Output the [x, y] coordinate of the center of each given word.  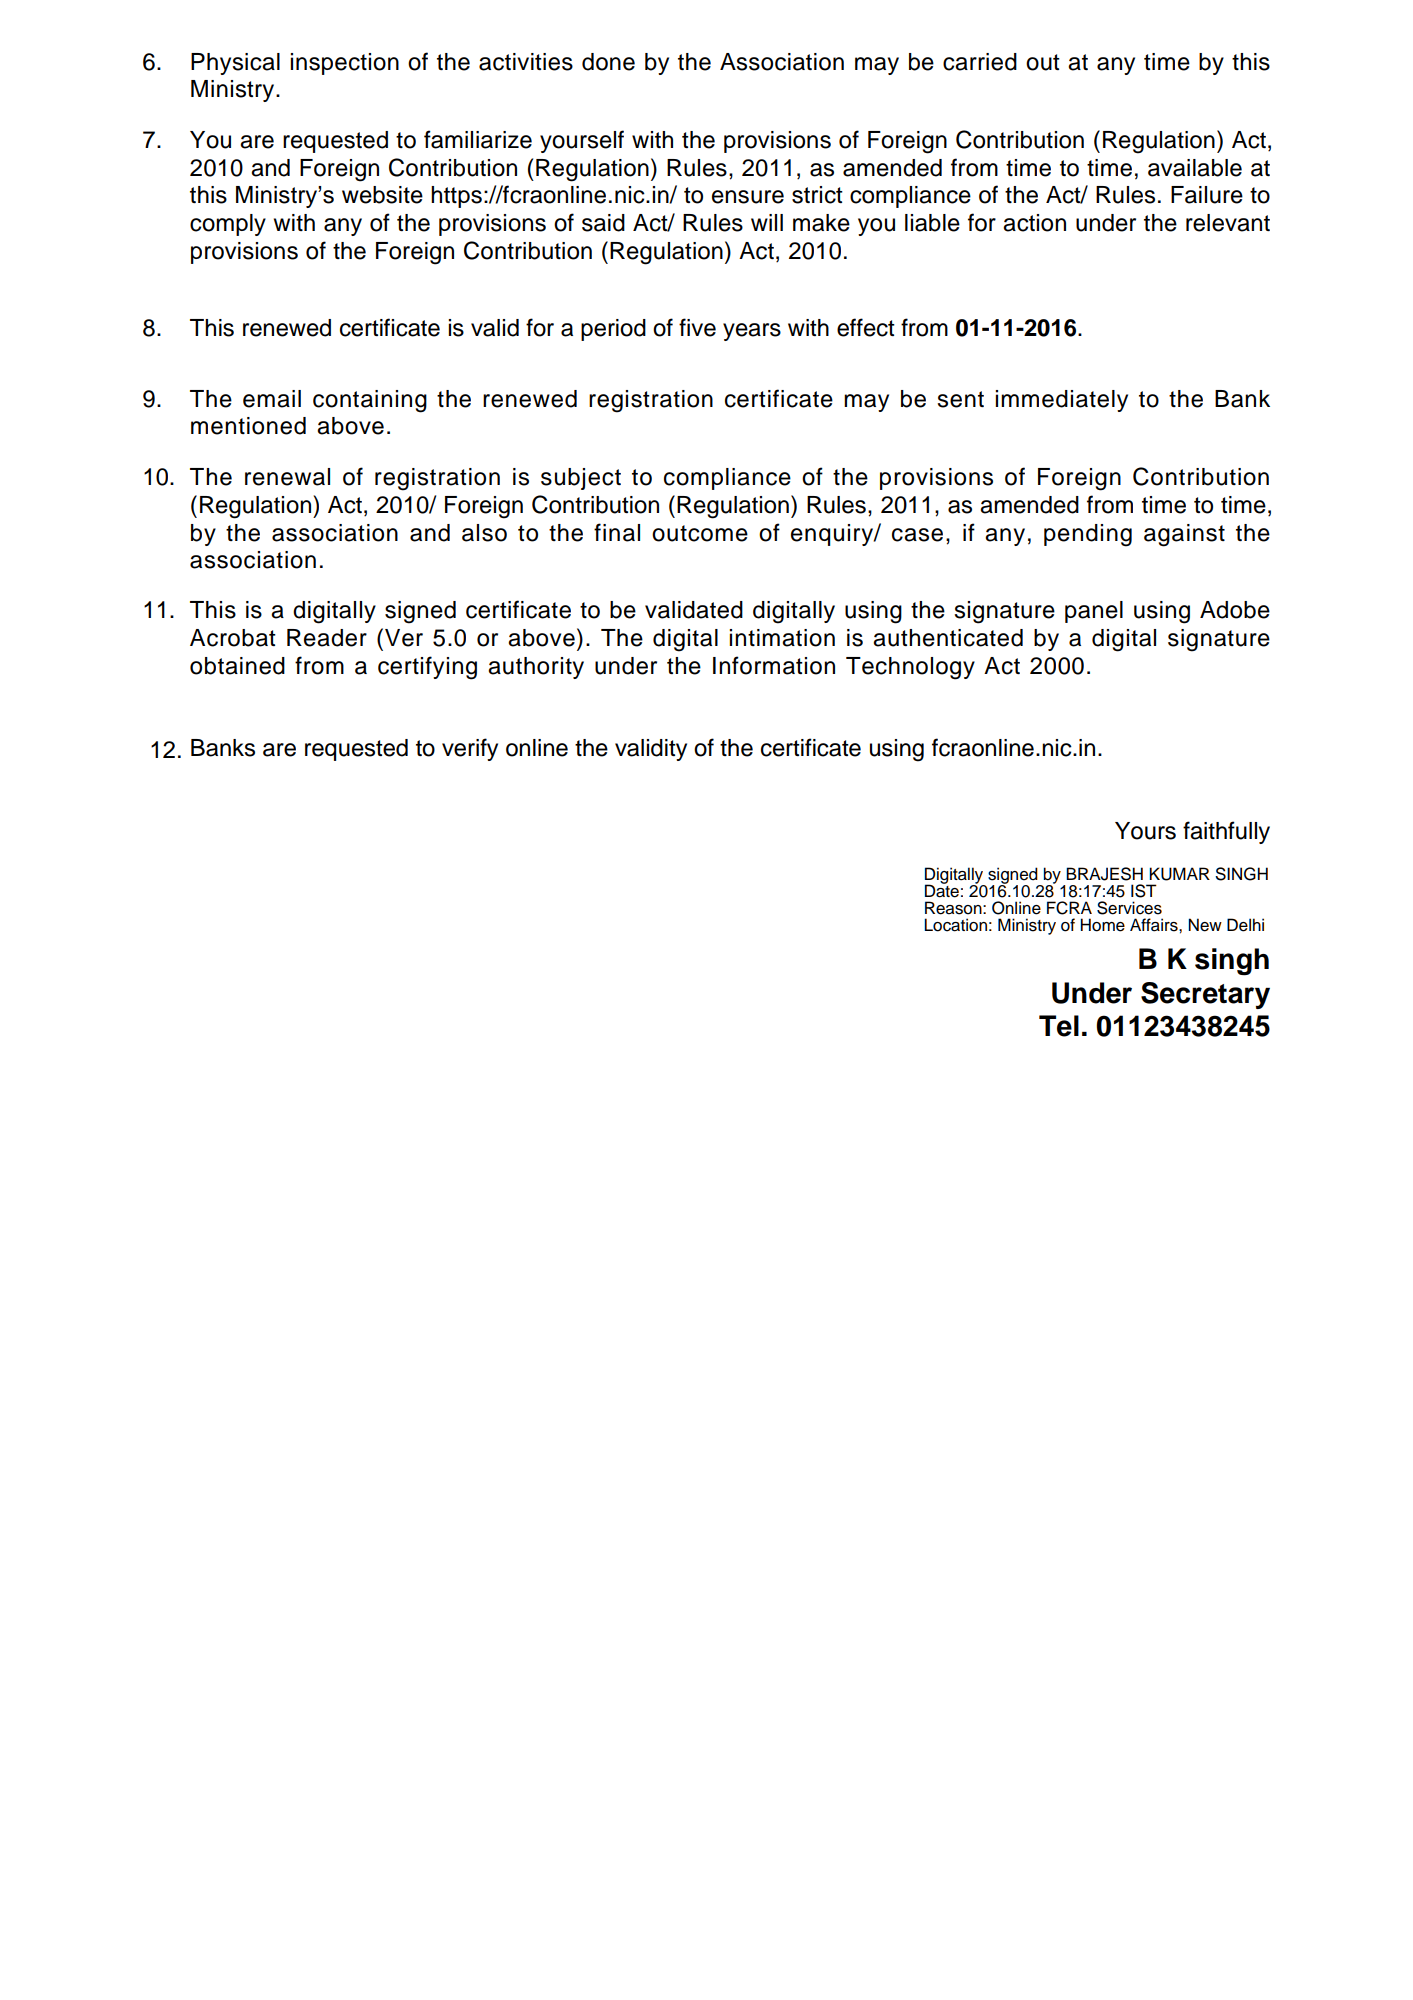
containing [370, 401]
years [752, 332]
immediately [1062, 401]
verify [470, 749]
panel [1094, 612]
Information [774, 665]
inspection [345, 64]
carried [980, 62]
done [608, 62]
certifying [427, 668]
